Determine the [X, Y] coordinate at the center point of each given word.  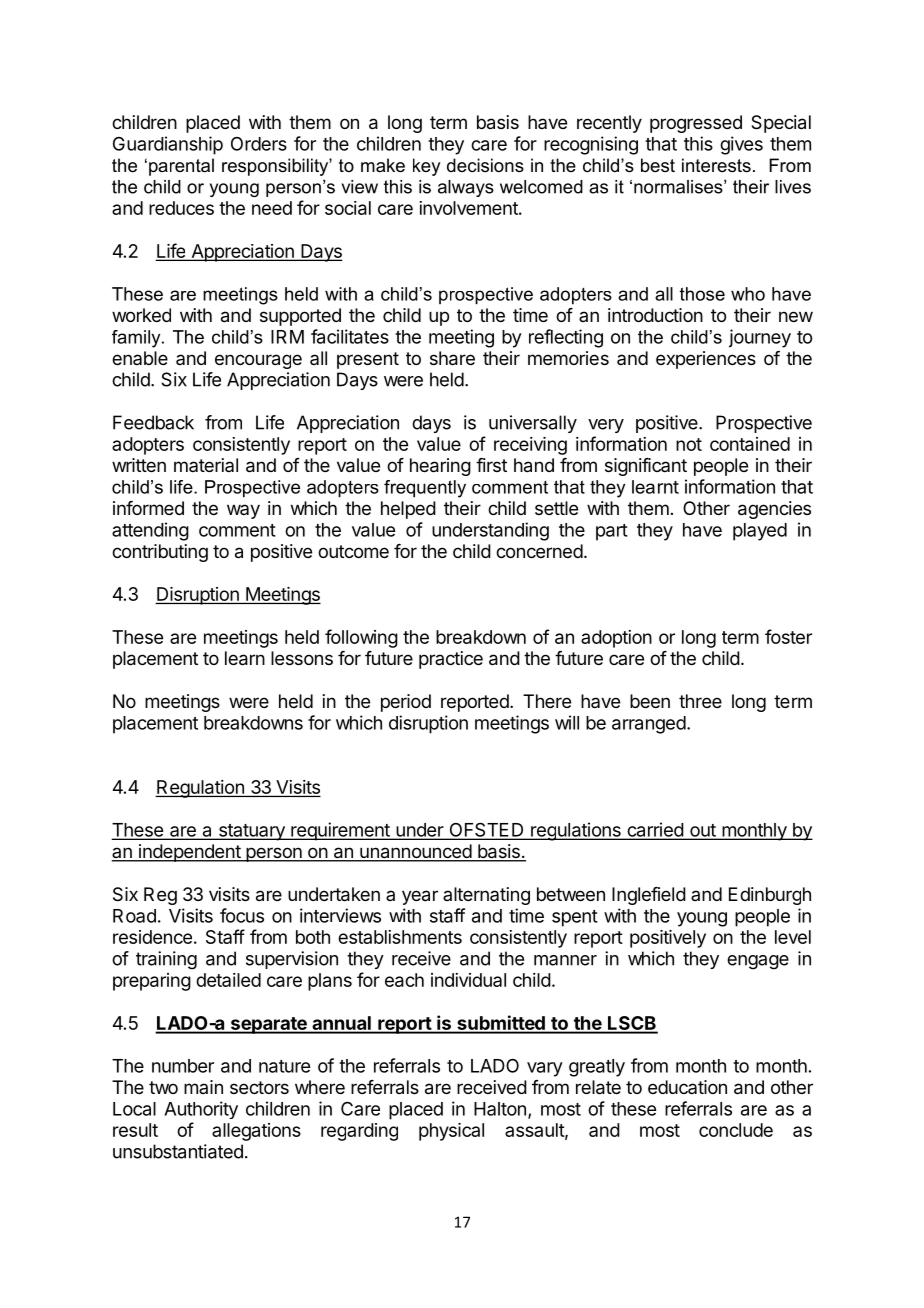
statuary [251, 832]
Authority [201, 1110]
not [689, 444]
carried [655, 830]
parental [181, 167]
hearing [440, 467]
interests [716, 165]
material [206, 465]
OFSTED [486, 830]
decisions [485, 165]
